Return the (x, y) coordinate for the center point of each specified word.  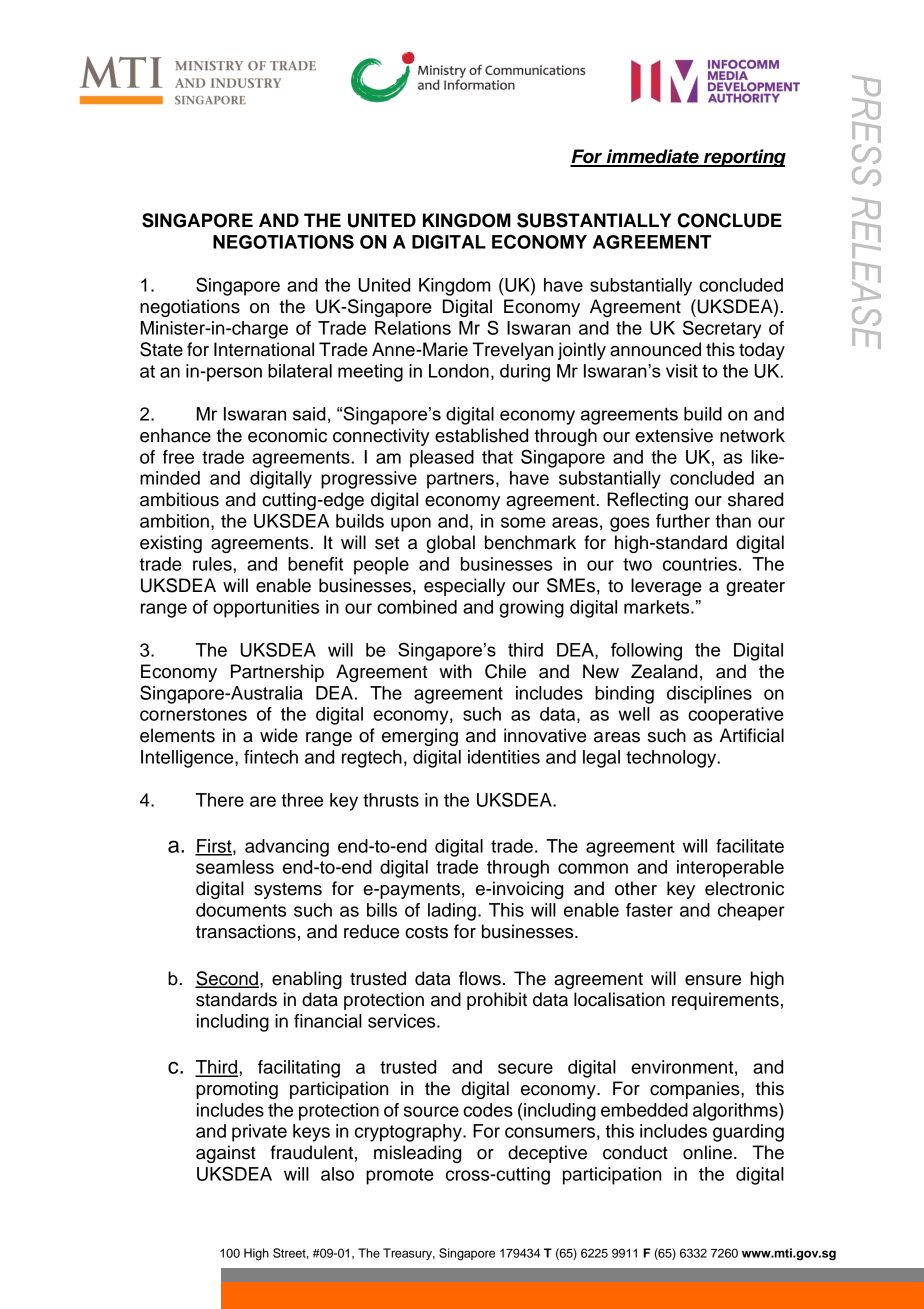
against (226, 1154)
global (450, 544)
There (219, 800)
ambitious (179, 499)
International (264, 349)
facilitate (750, 846)
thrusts (391, 800)
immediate (652, 157)
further (683, 521)
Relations (413, 328)
